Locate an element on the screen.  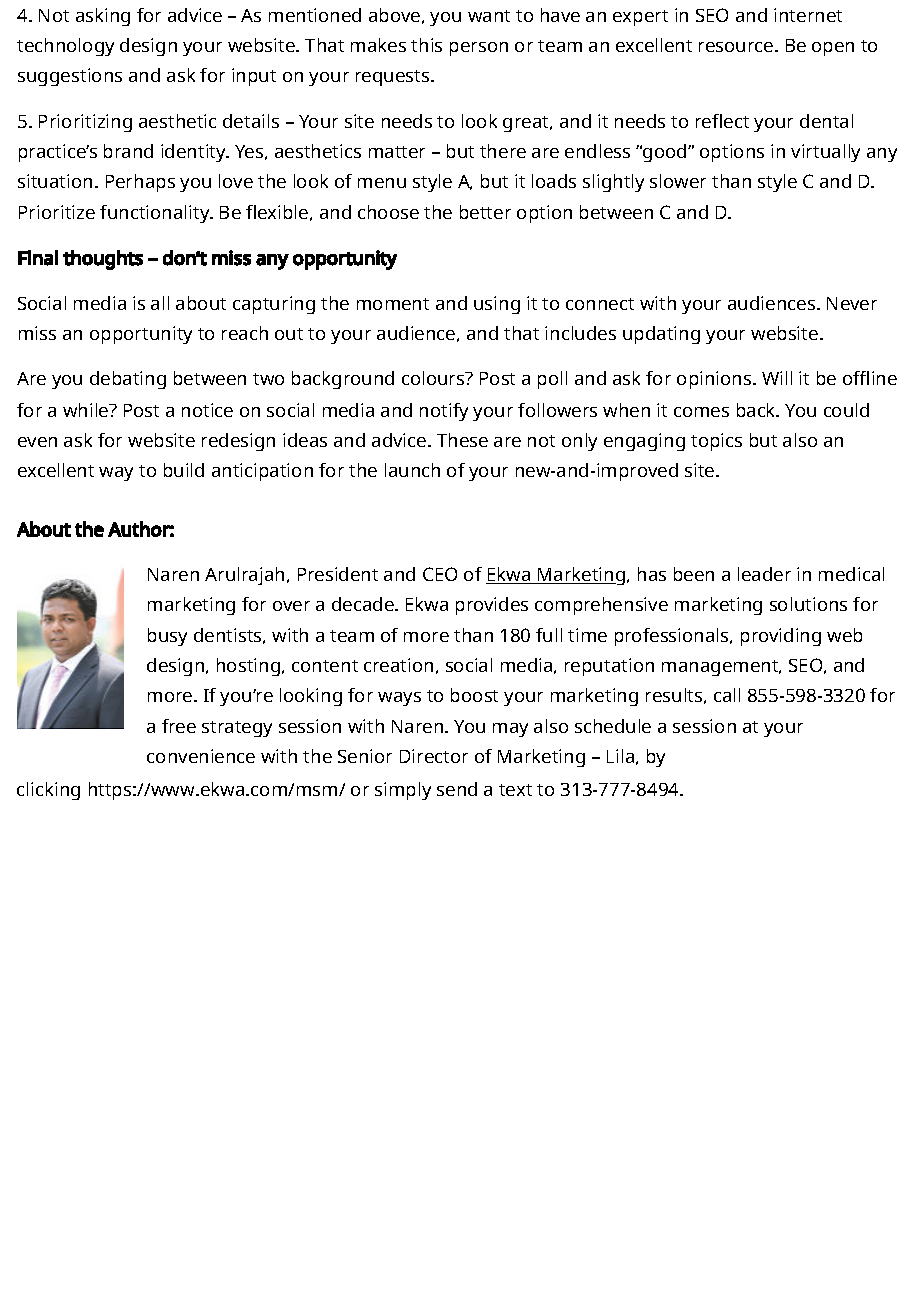
debating is located at coordinates (128, 380).
